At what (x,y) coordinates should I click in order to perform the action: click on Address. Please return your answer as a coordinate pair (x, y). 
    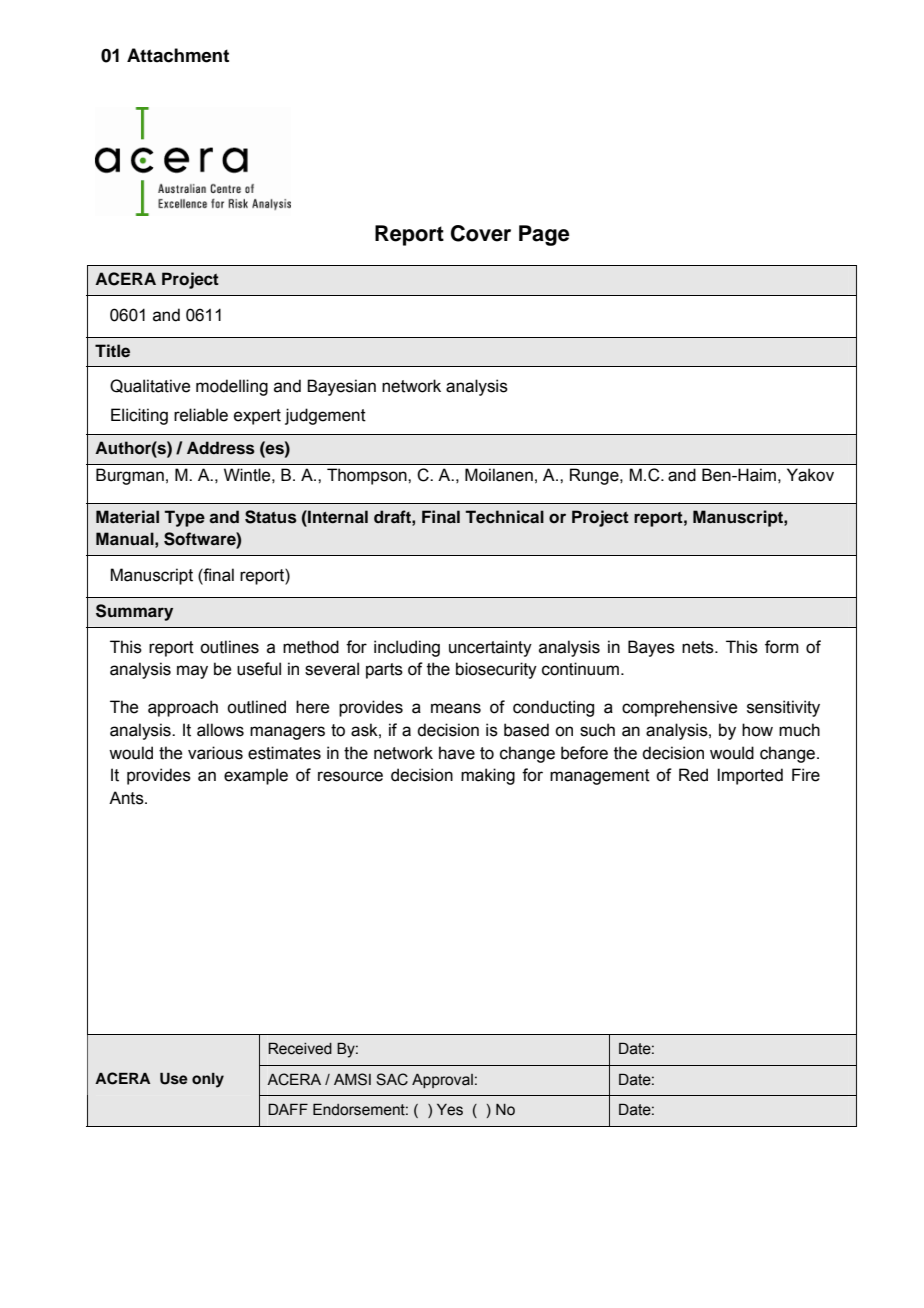
    Looking at the image, I should click on (221, 448).
